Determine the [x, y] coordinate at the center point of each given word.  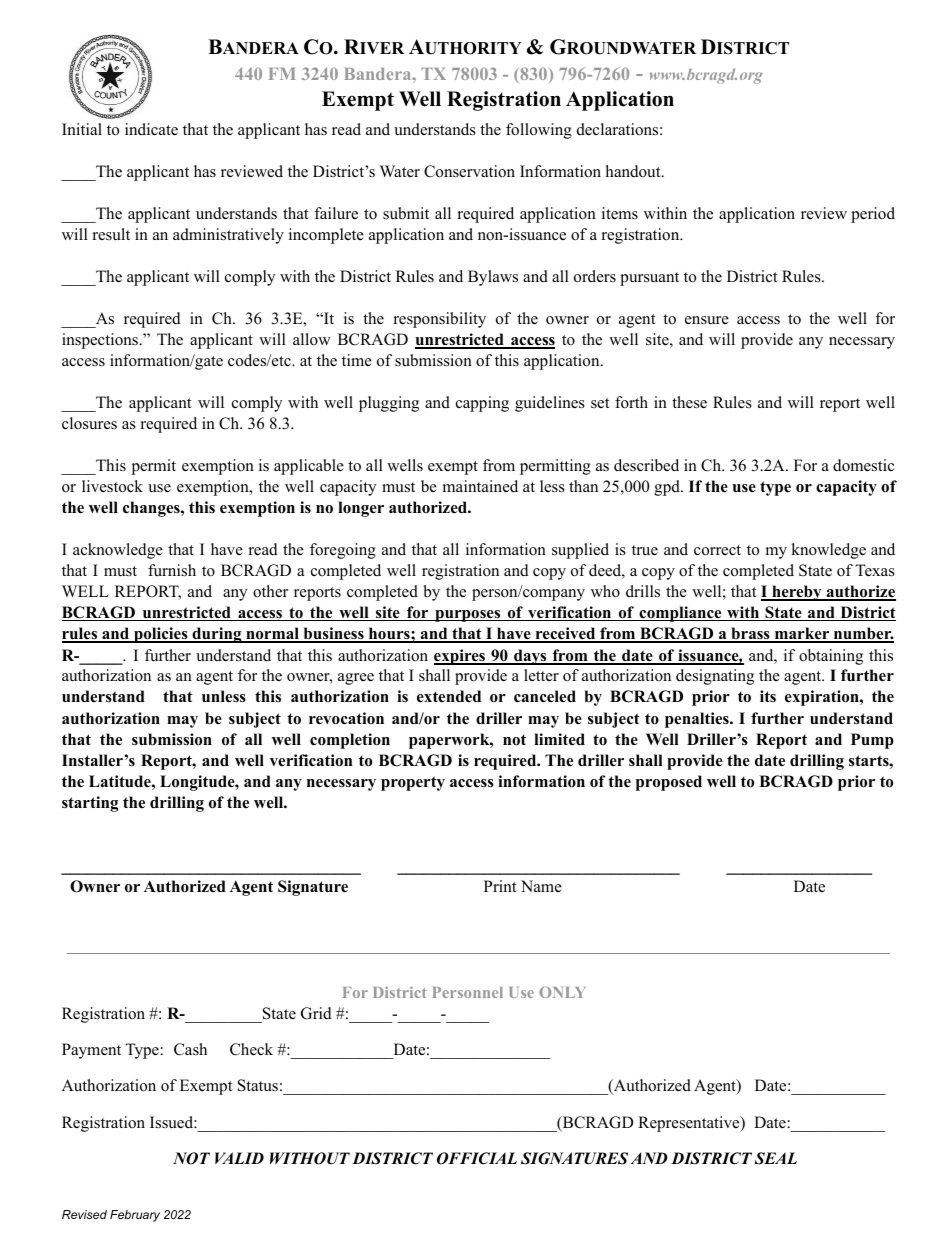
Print [500, 886]
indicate [151, 129]
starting [90, 804]
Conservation [469, 171]
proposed [669, 783]
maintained [480, 486]
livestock [112, 486]
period [873, 215]
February [135, 1216]
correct [717, 550]
